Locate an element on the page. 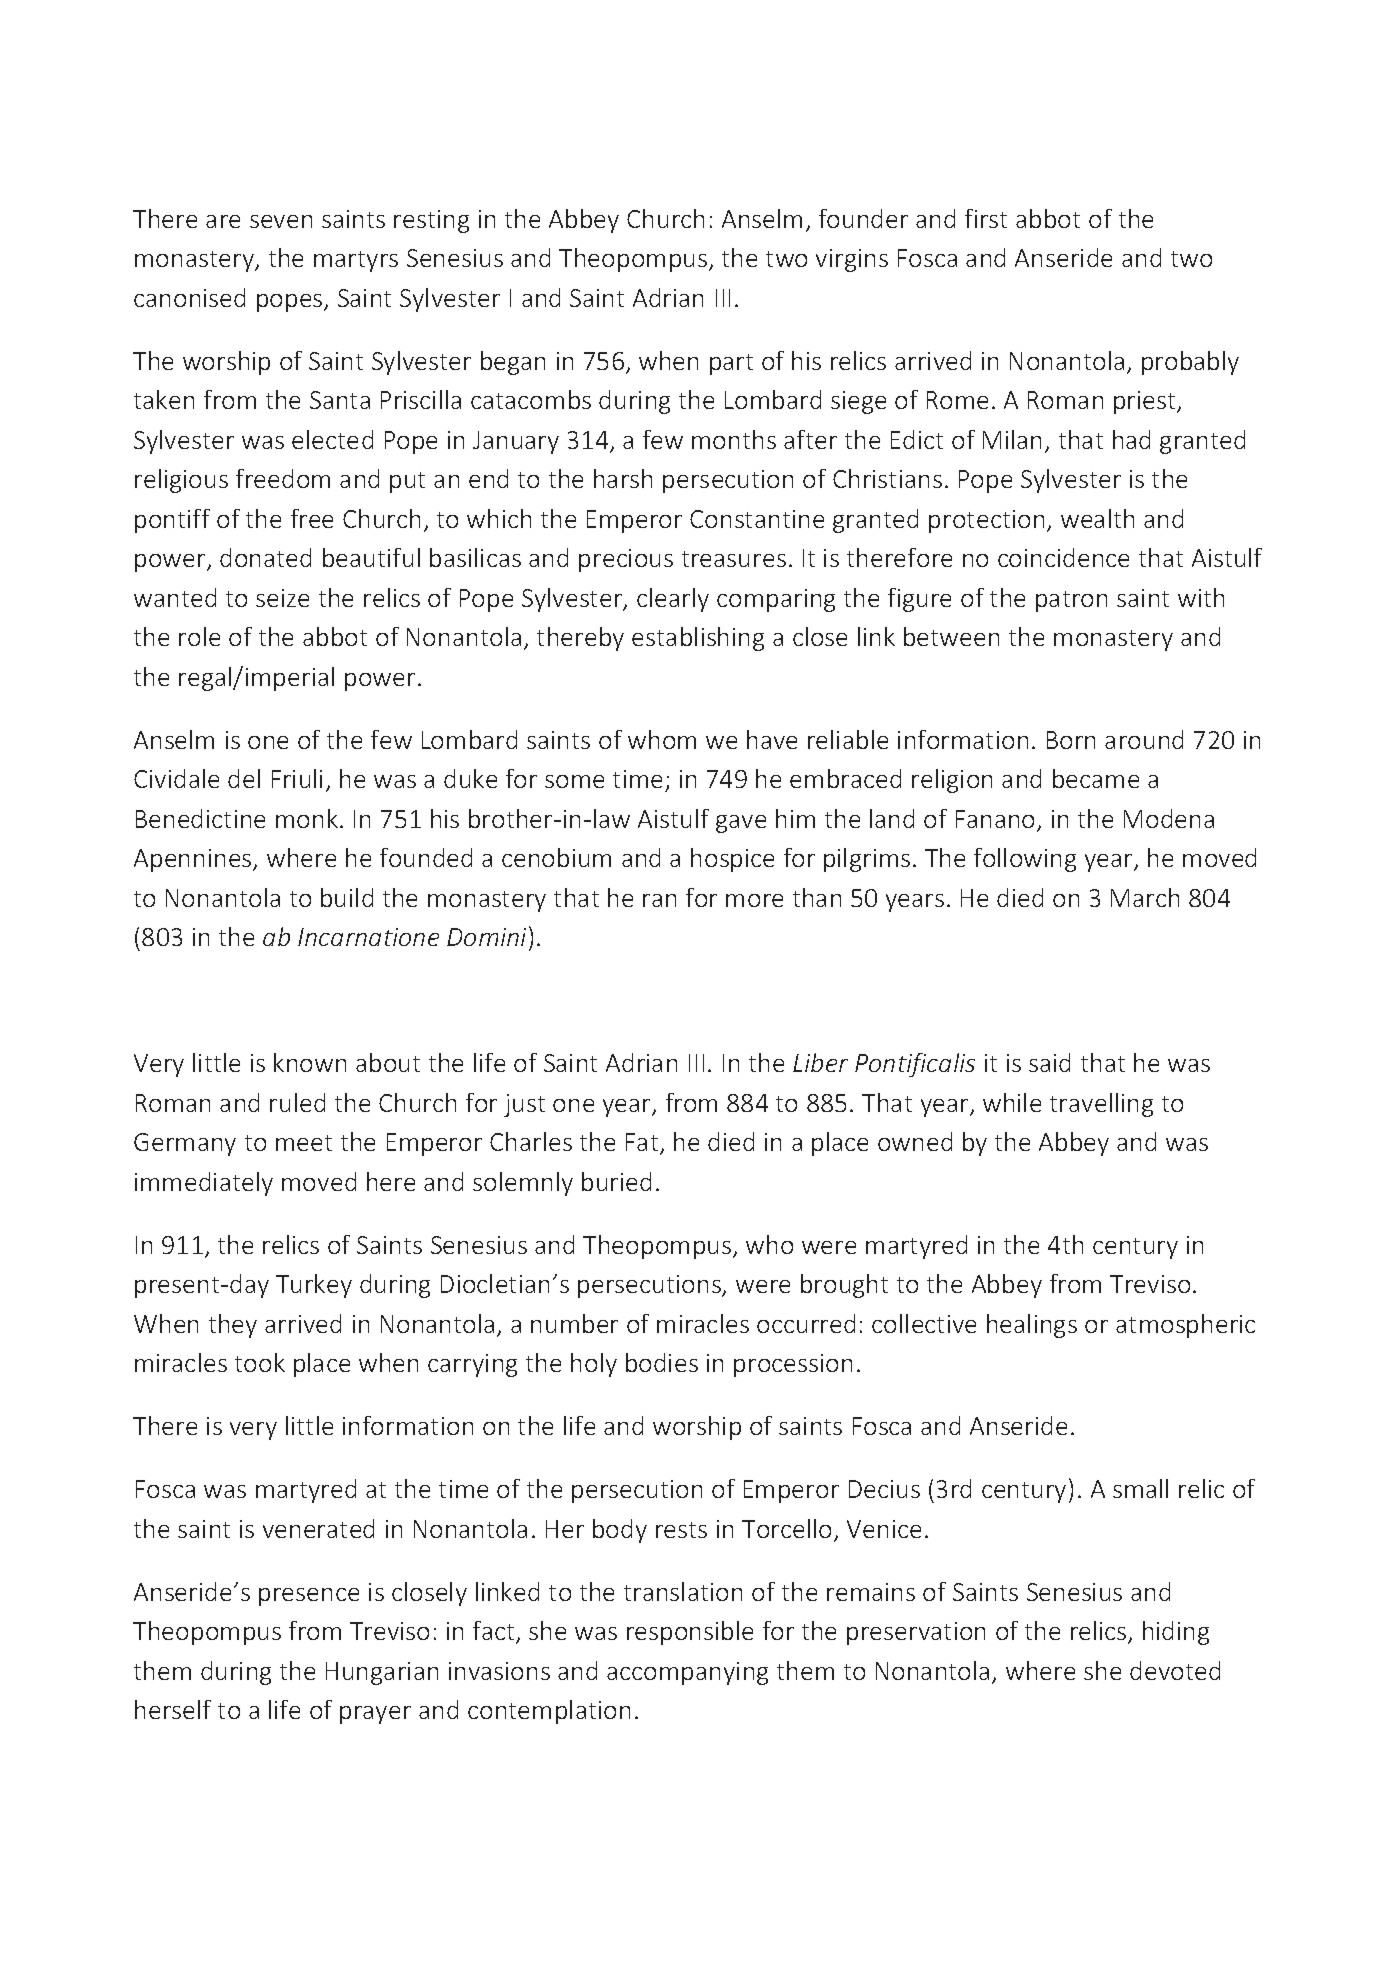  first is located at coordinates (986, 218).
